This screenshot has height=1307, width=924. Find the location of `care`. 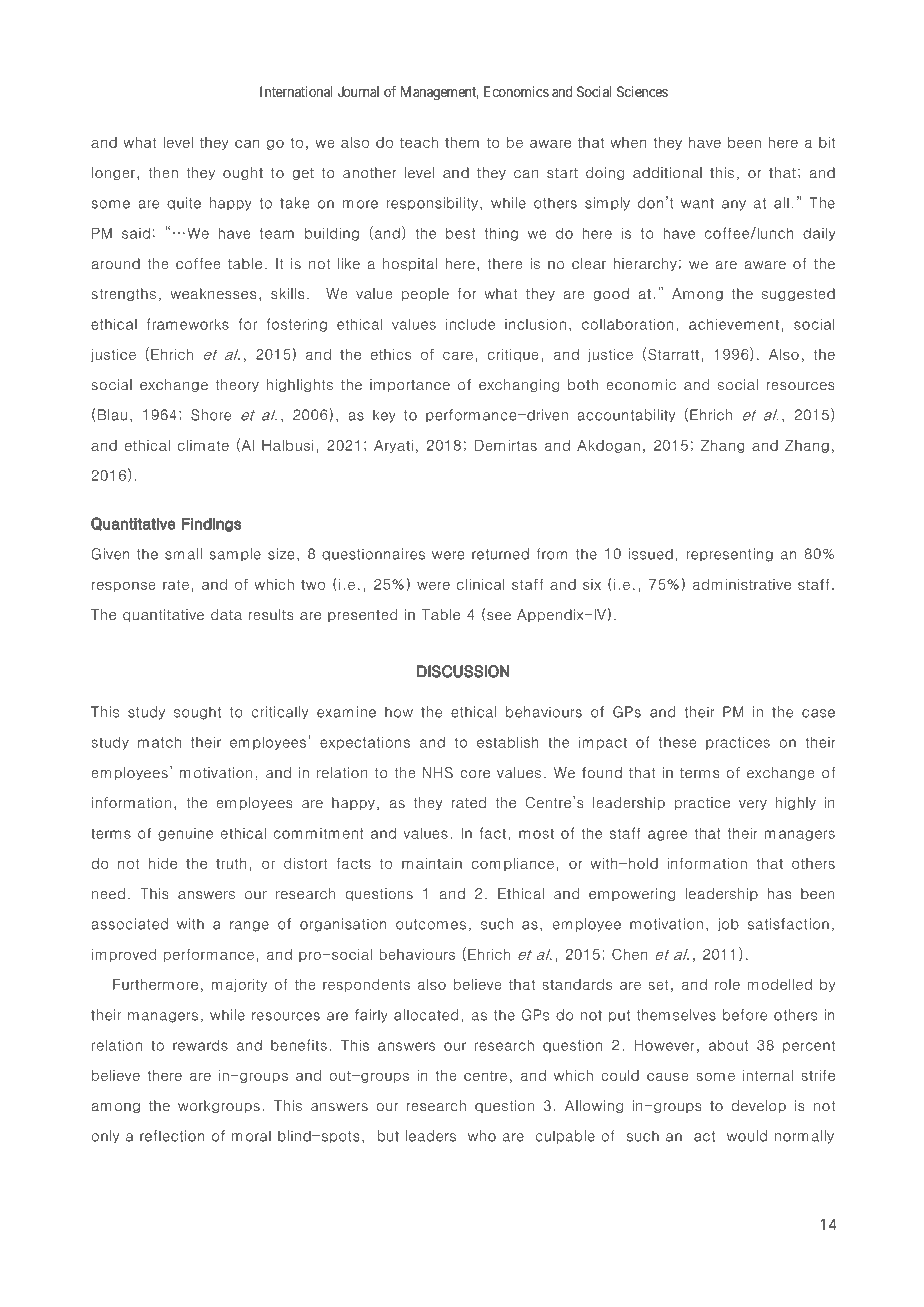

care is located at coordinates (458, 355).
